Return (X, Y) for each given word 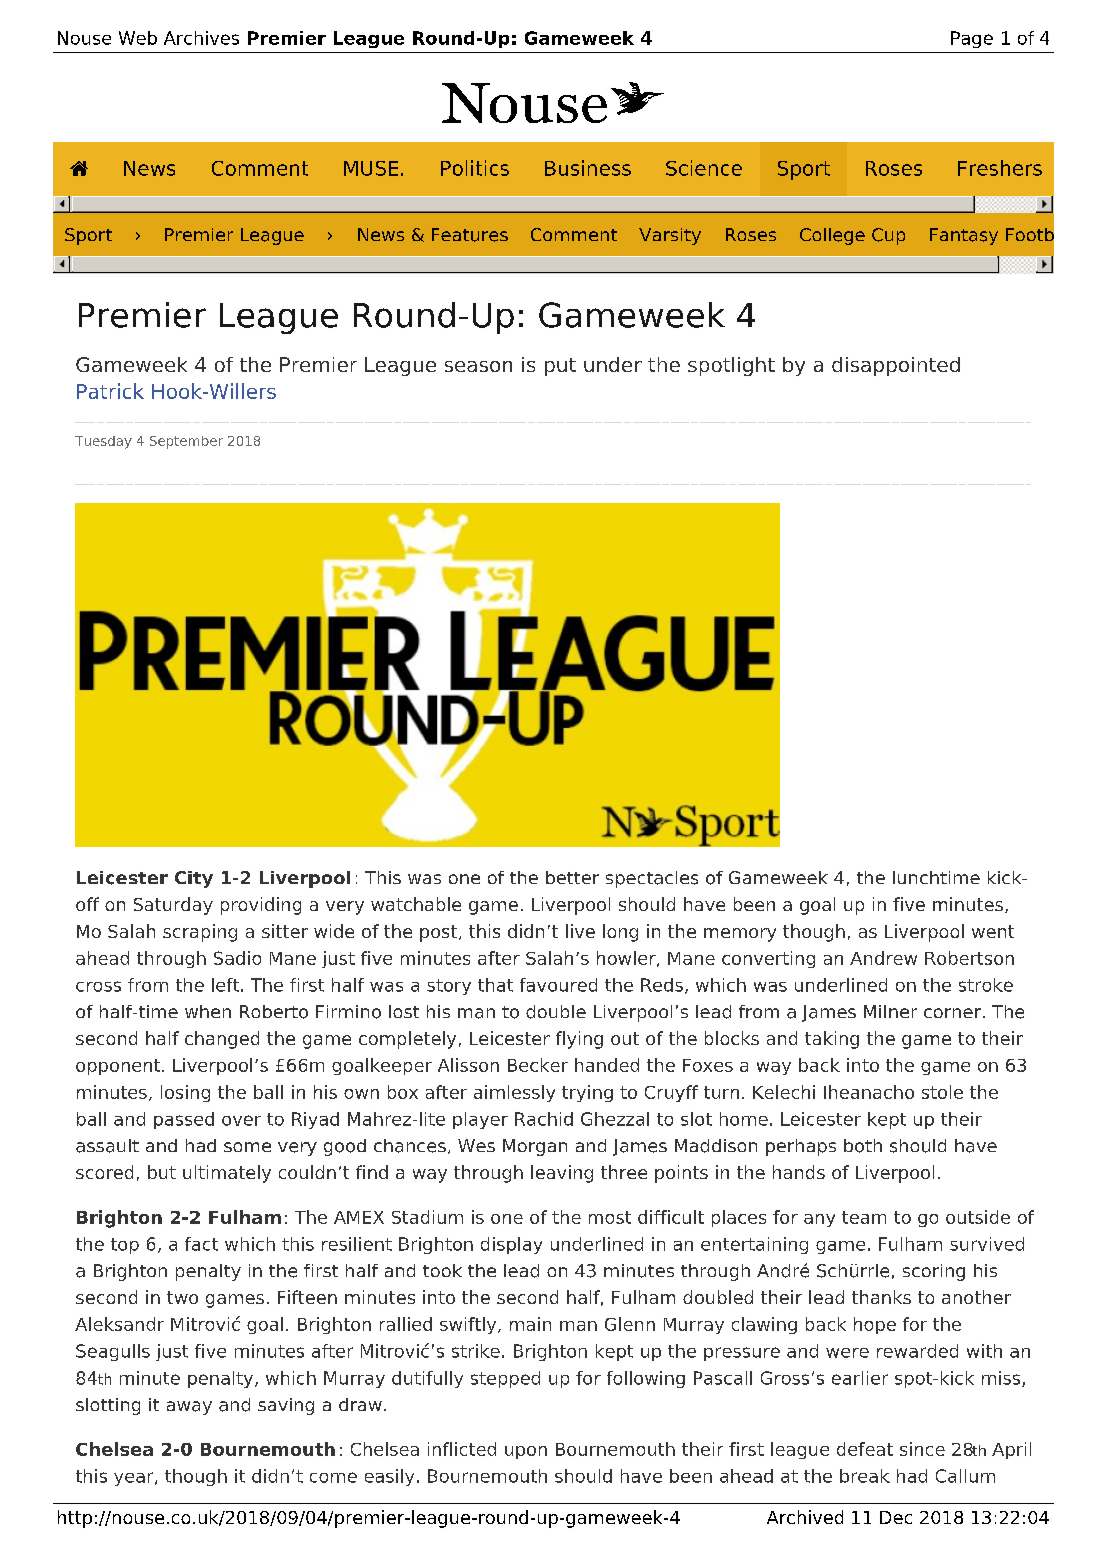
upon (526, 1452)
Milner (890, 1011)
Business (588, 168)
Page (972, 39)
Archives (201, 38)
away (189, 1408)
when (208, 1011)
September (186, 442)
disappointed (896, 366)
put (560, 367)
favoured (558, 985)
